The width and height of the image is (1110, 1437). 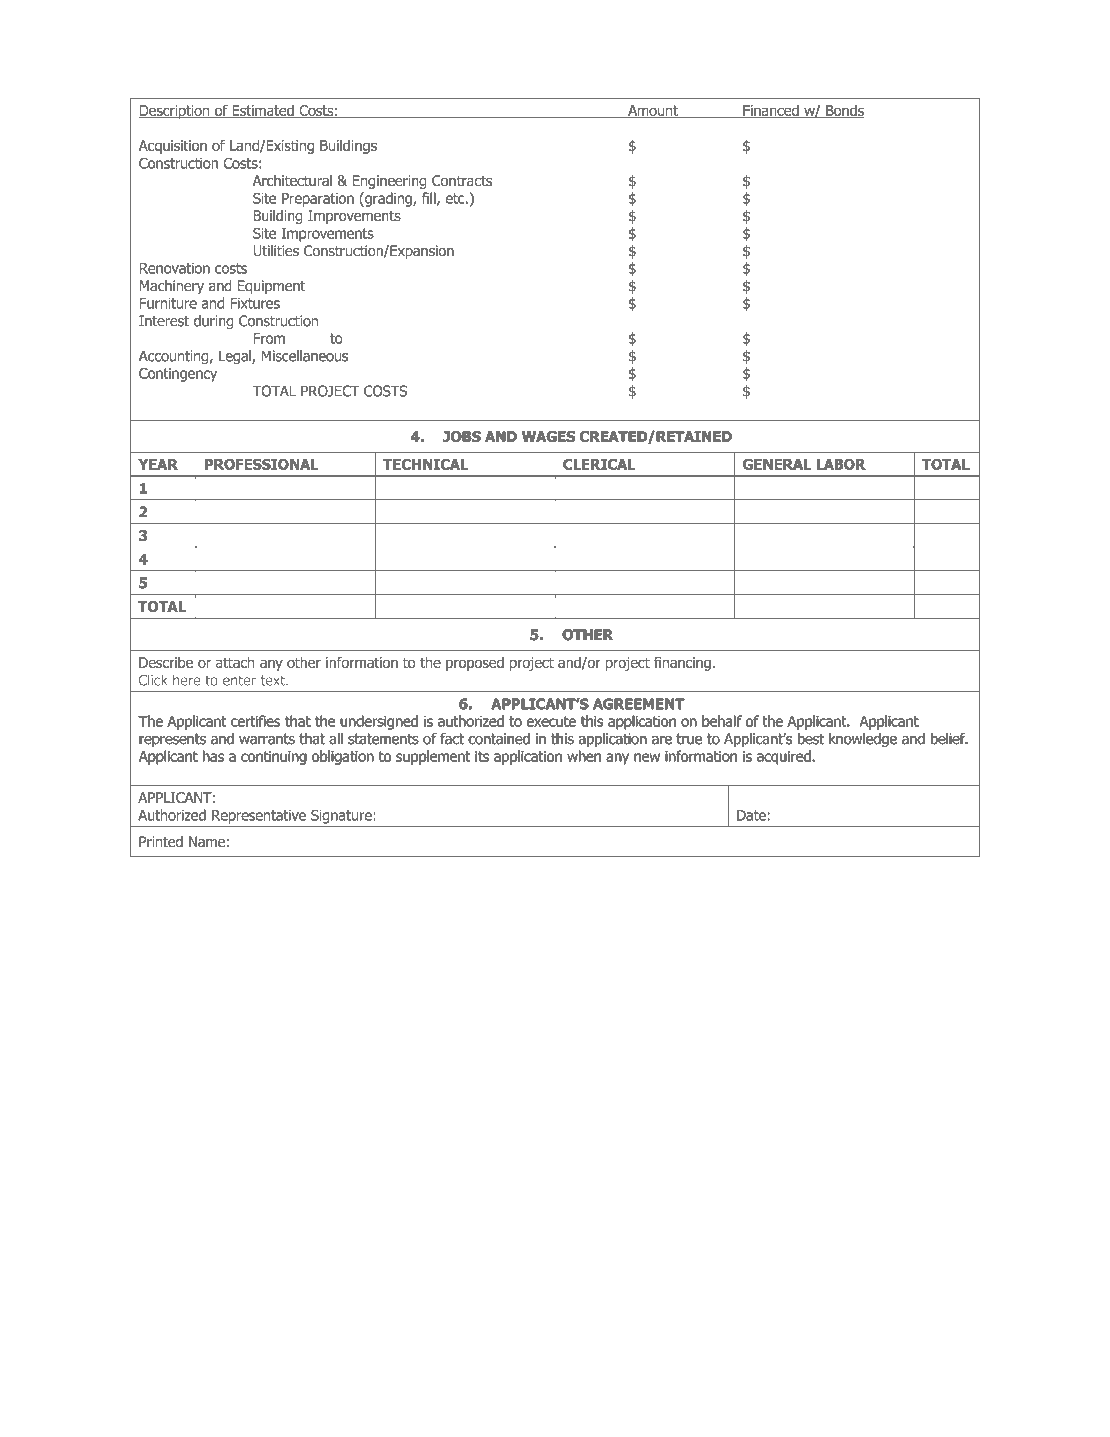 What do you see at coordinates (584, 756) in the image?
I see `when` at bounding box center [584, 756].
